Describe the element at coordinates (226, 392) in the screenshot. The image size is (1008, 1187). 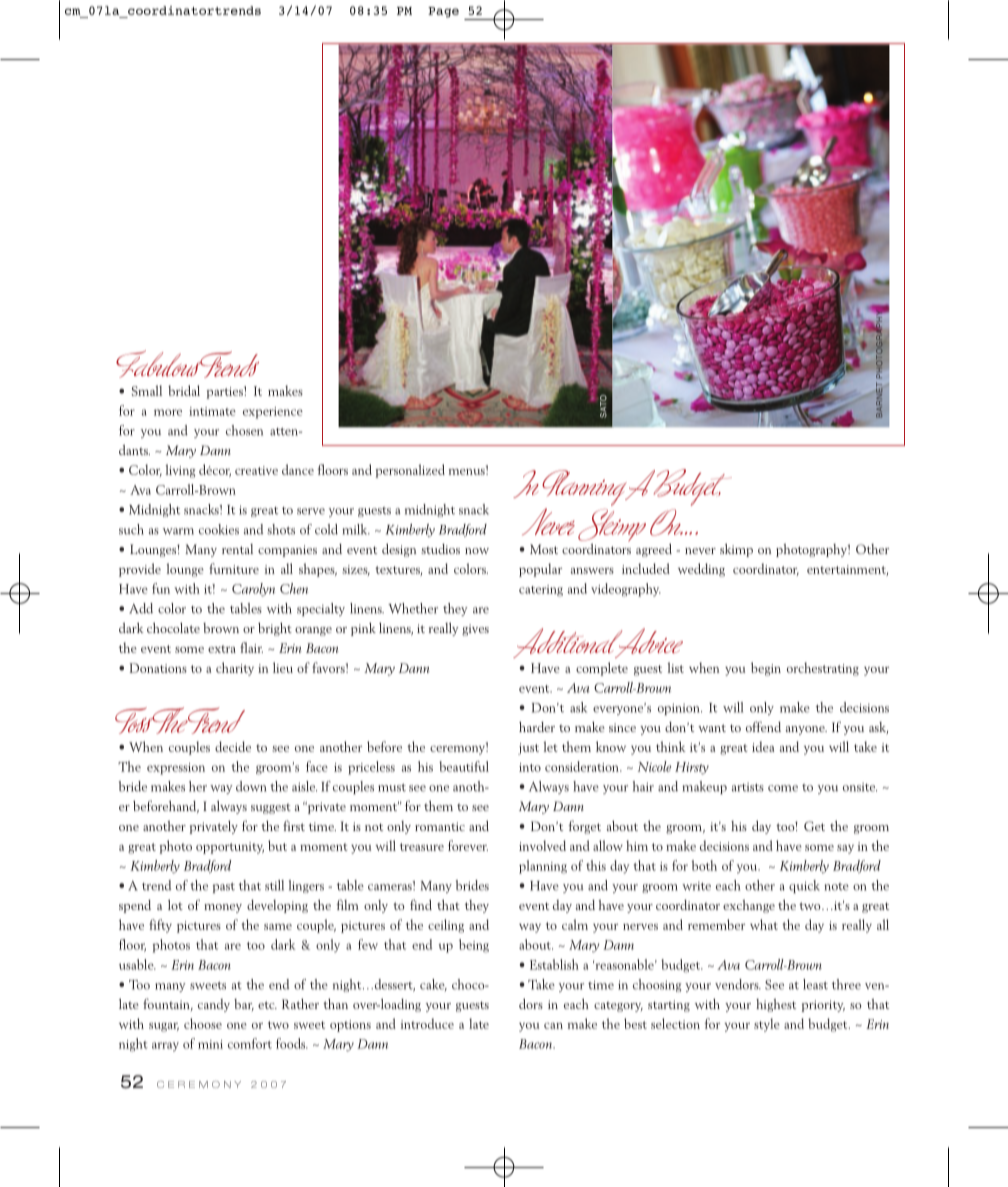
I see `parties` at that location.
